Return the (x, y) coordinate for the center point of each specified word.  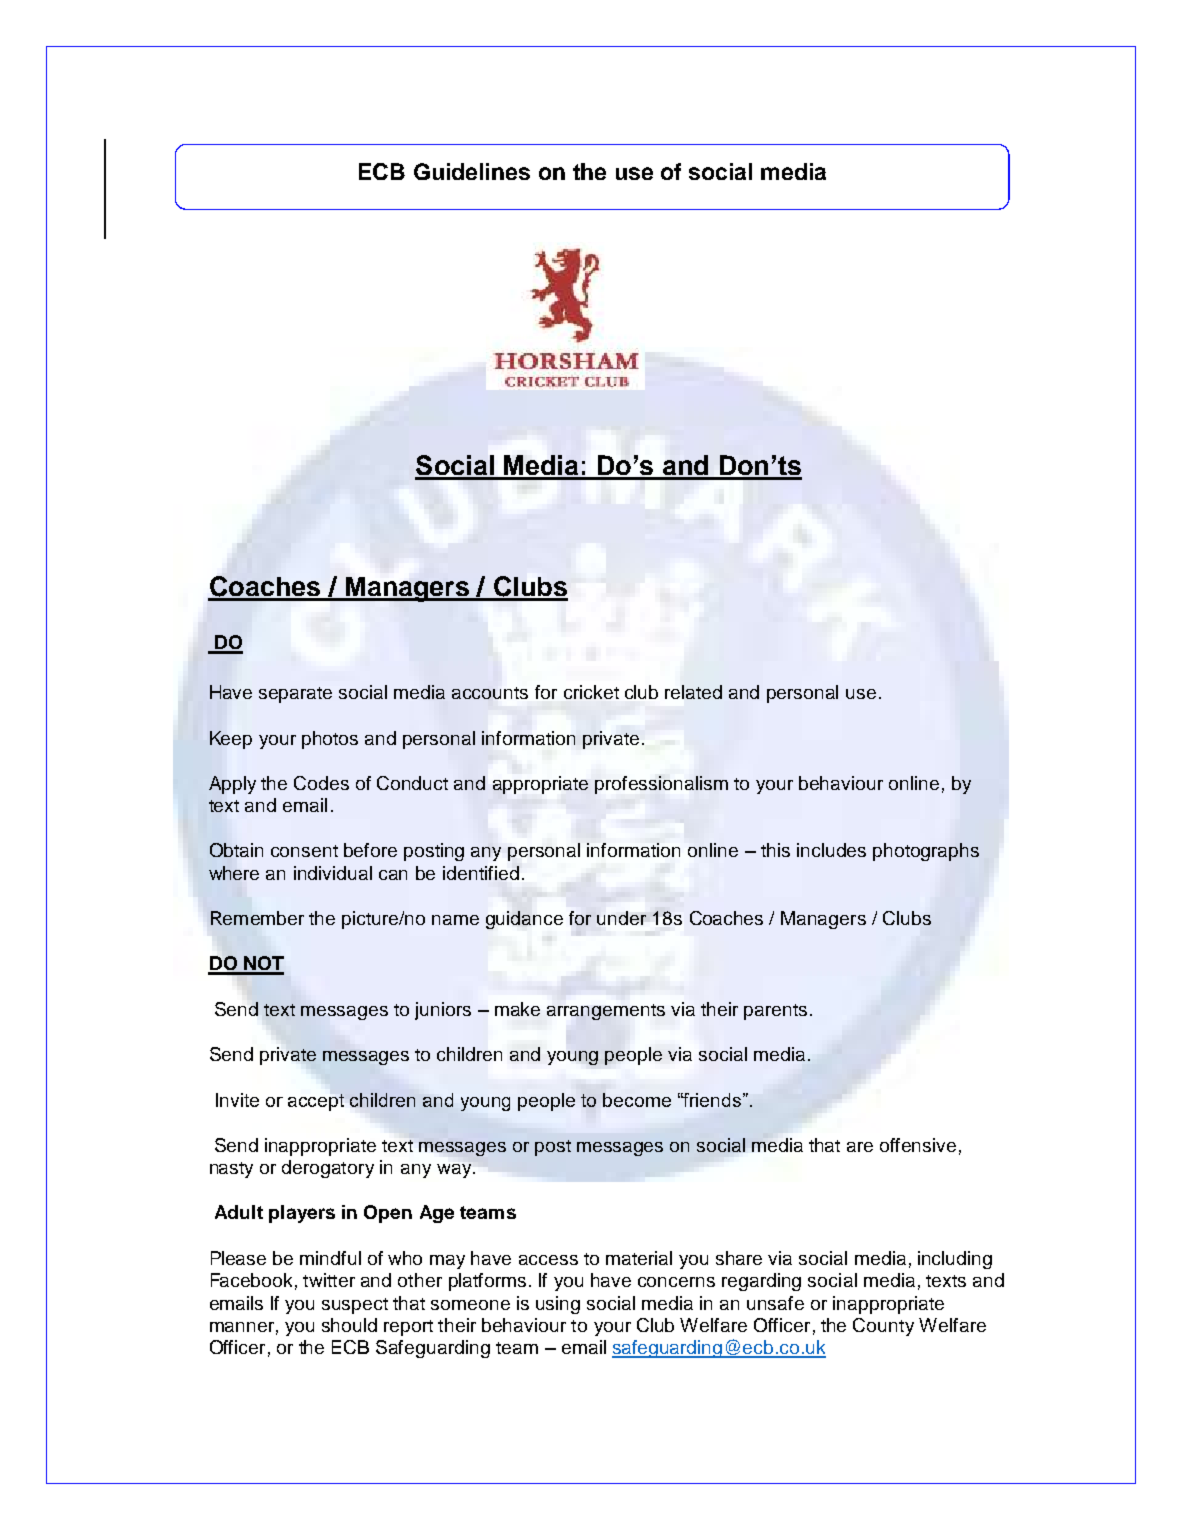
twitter (329, 1280)
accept (316, 1102)
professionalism (661, 785)
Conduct (412, 783)
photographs (926, 852)
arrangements (606, 1012)
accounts (490, 693)
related (693, 692)
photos (330, 740)
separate (295, 695)
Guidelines (472, 171)
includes (831, 850)
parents (775, 1012)
